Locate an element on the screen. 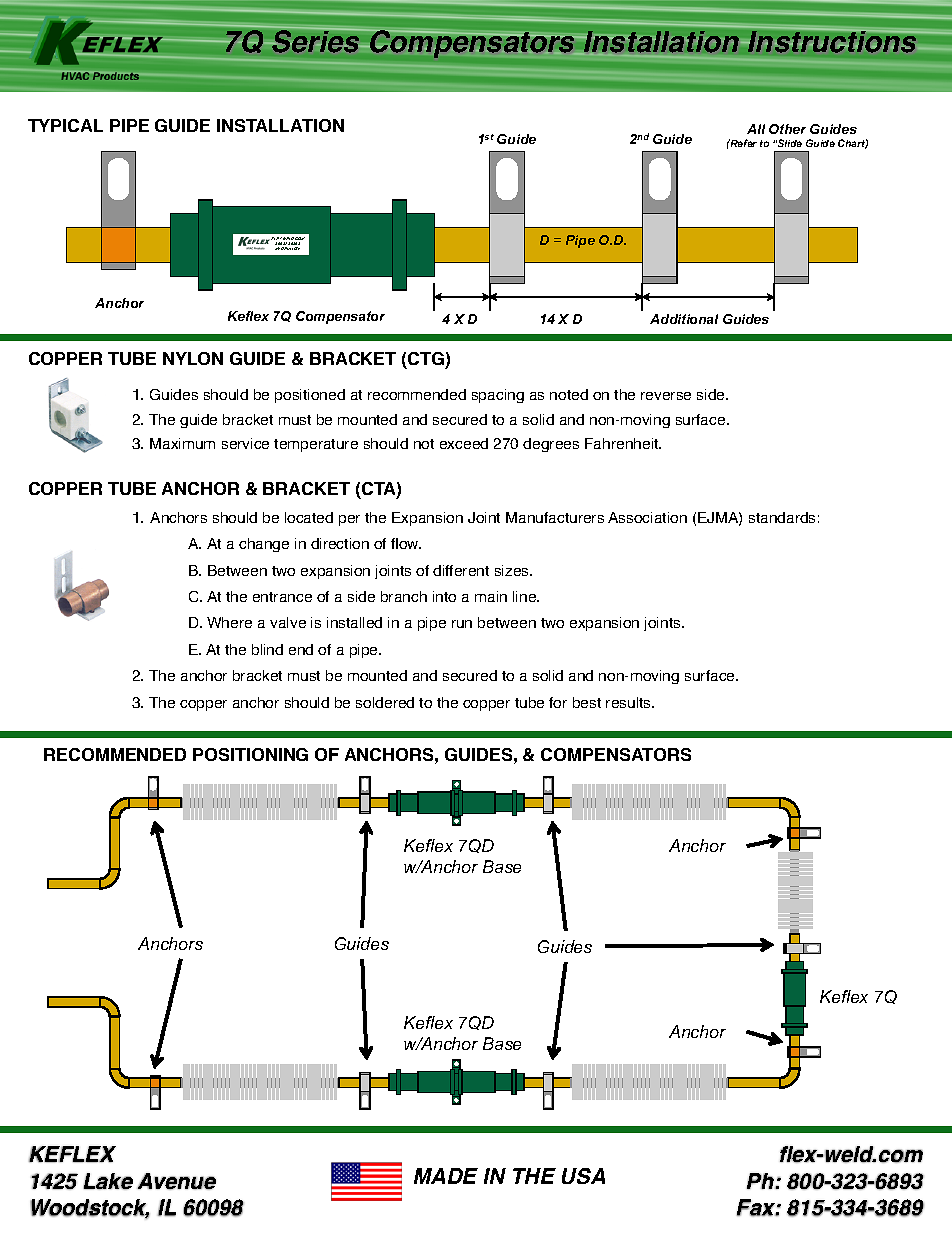 This screenshot has height=1233, width=952. Series is located at coordinates (316, 41).
